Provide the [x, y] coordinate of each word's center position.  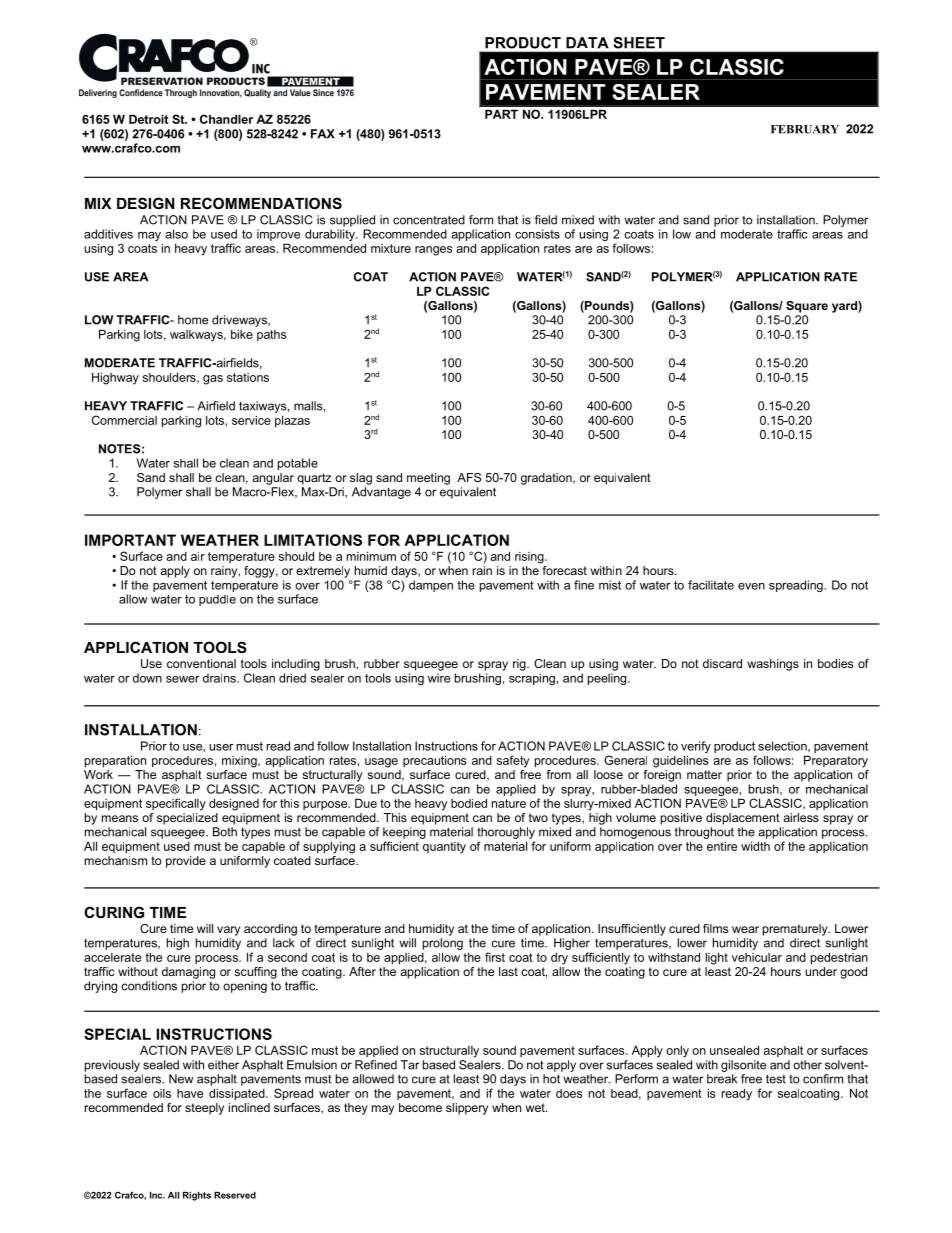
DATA [587, 42]
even [751, 586]
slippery [467, 1109]
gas [213, 380]
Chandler [226, 119]
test [776, 1079]
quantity [444, 848]
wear [745, 929]
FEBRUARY [805, 129]
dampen [431, 586]
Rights [197, 1196]
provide [186, 862]
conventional [201, 663]
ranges [433, 251]
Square [807, 307]
